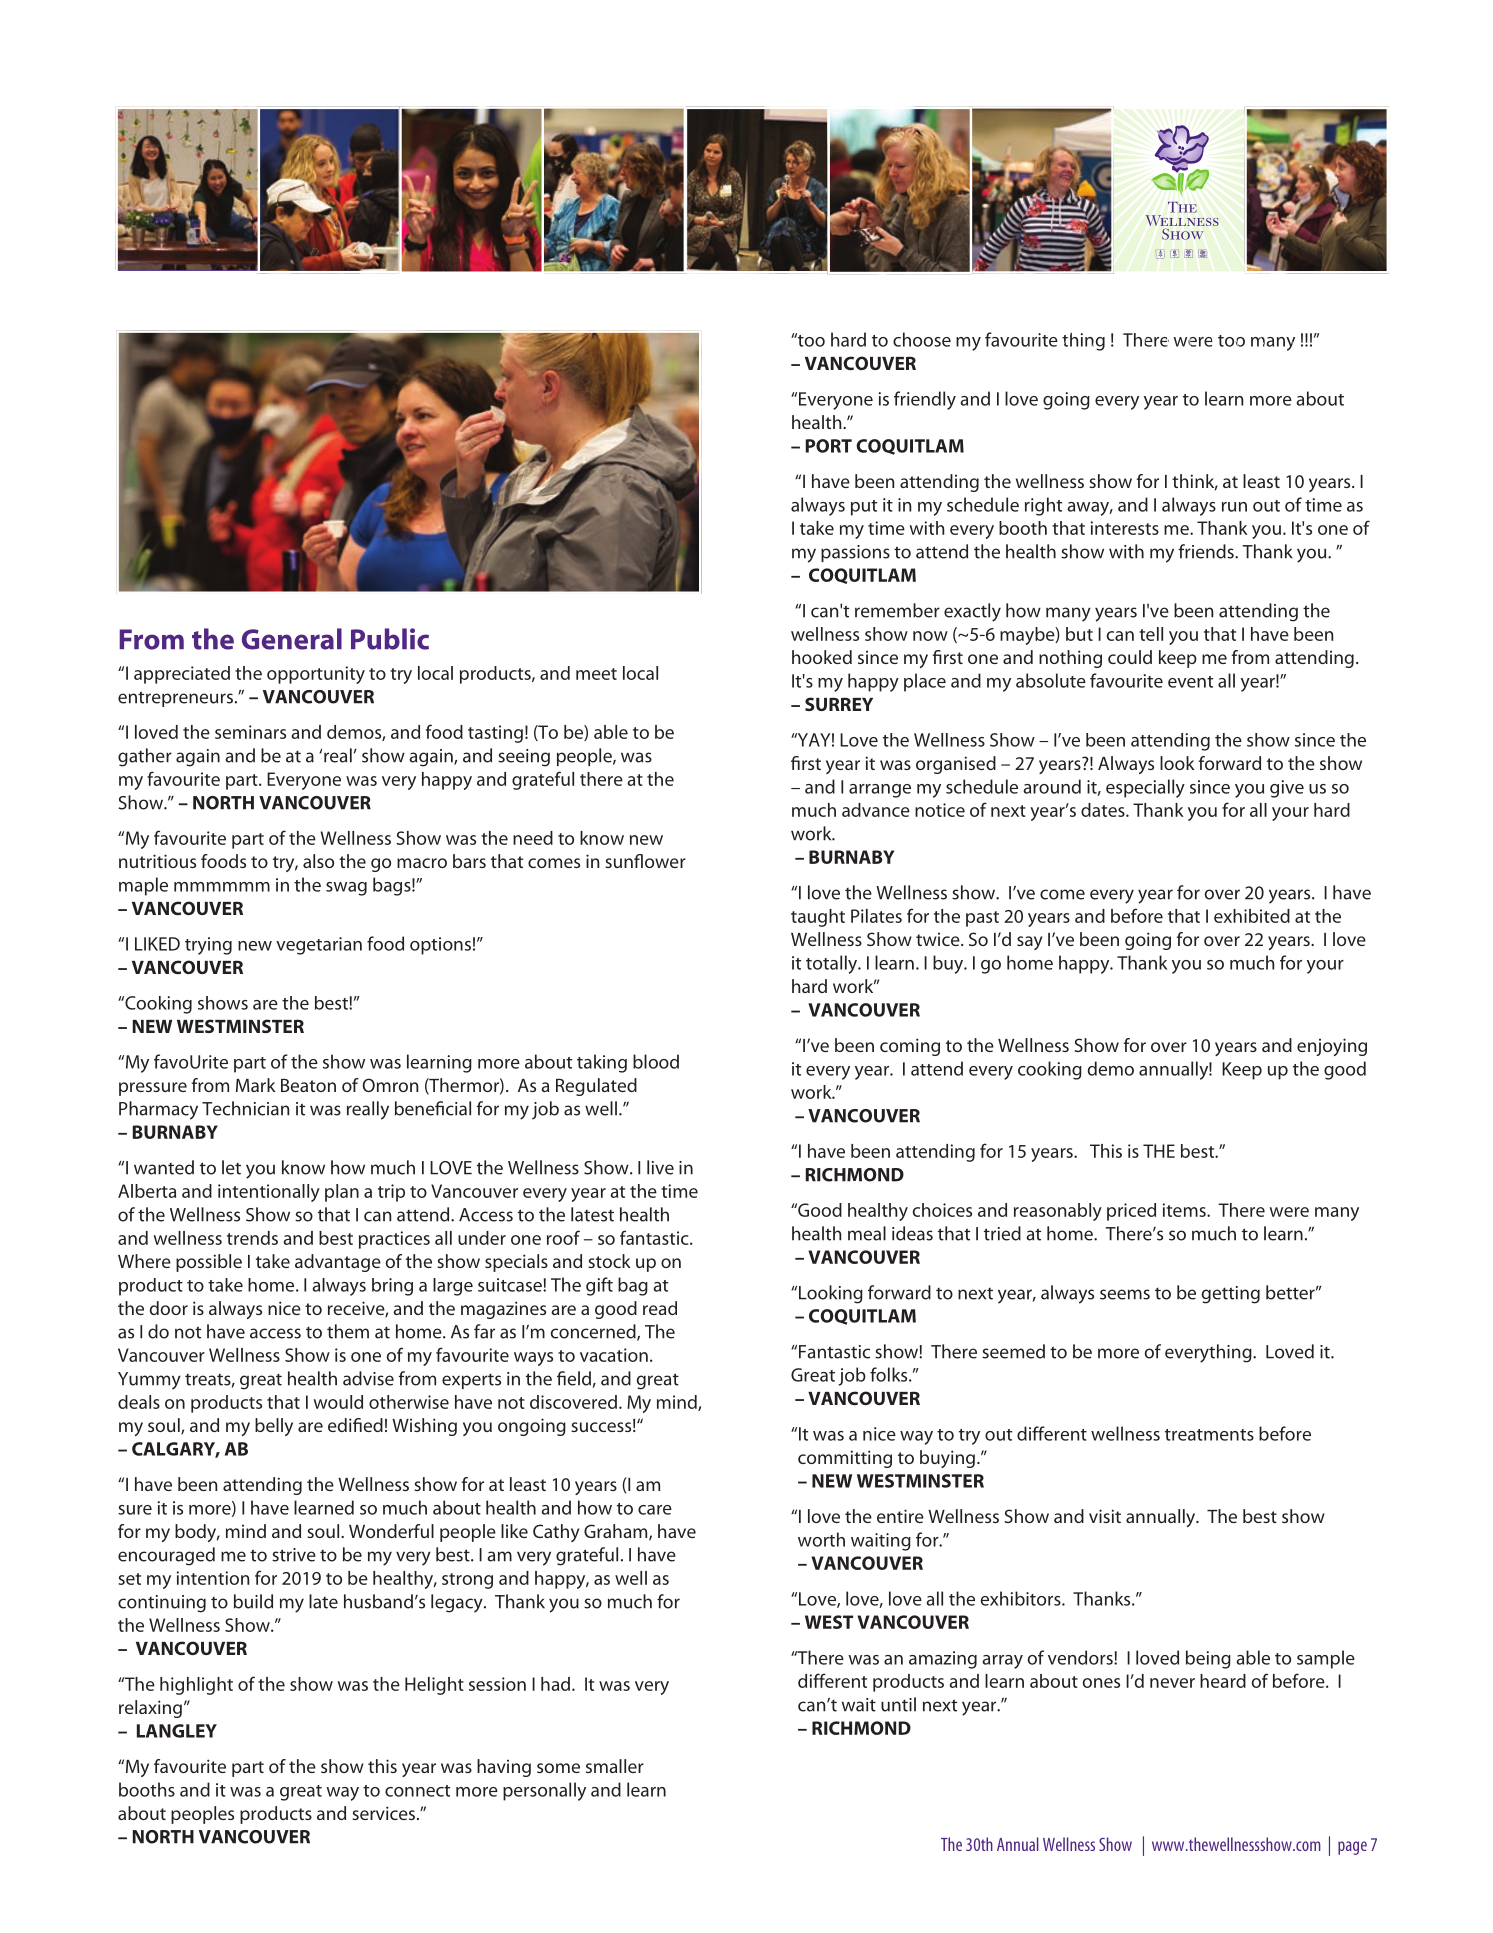  Describe the element at coordinates (1352, 1848) in the screenshot. I see `page` at that location.
